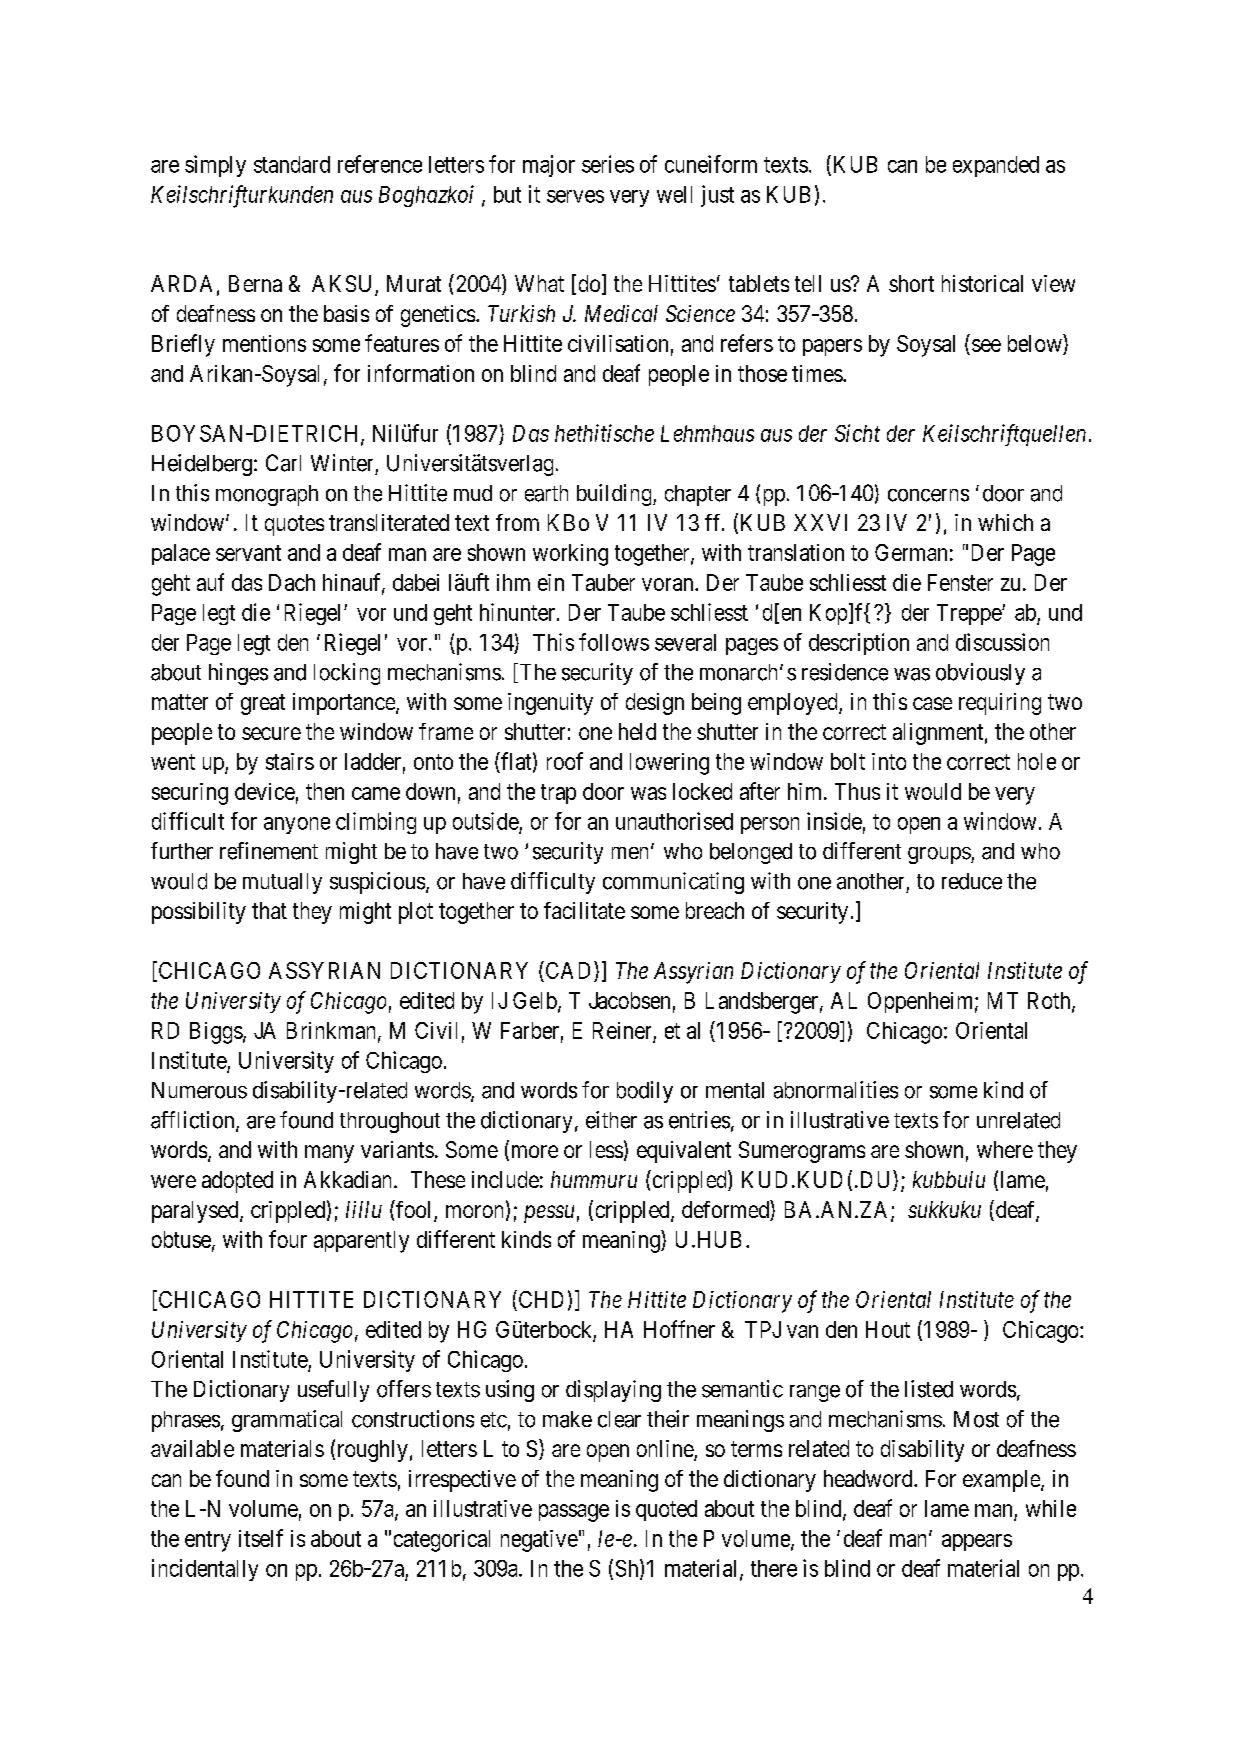  I want to click on itself, so click(261, 1538).
